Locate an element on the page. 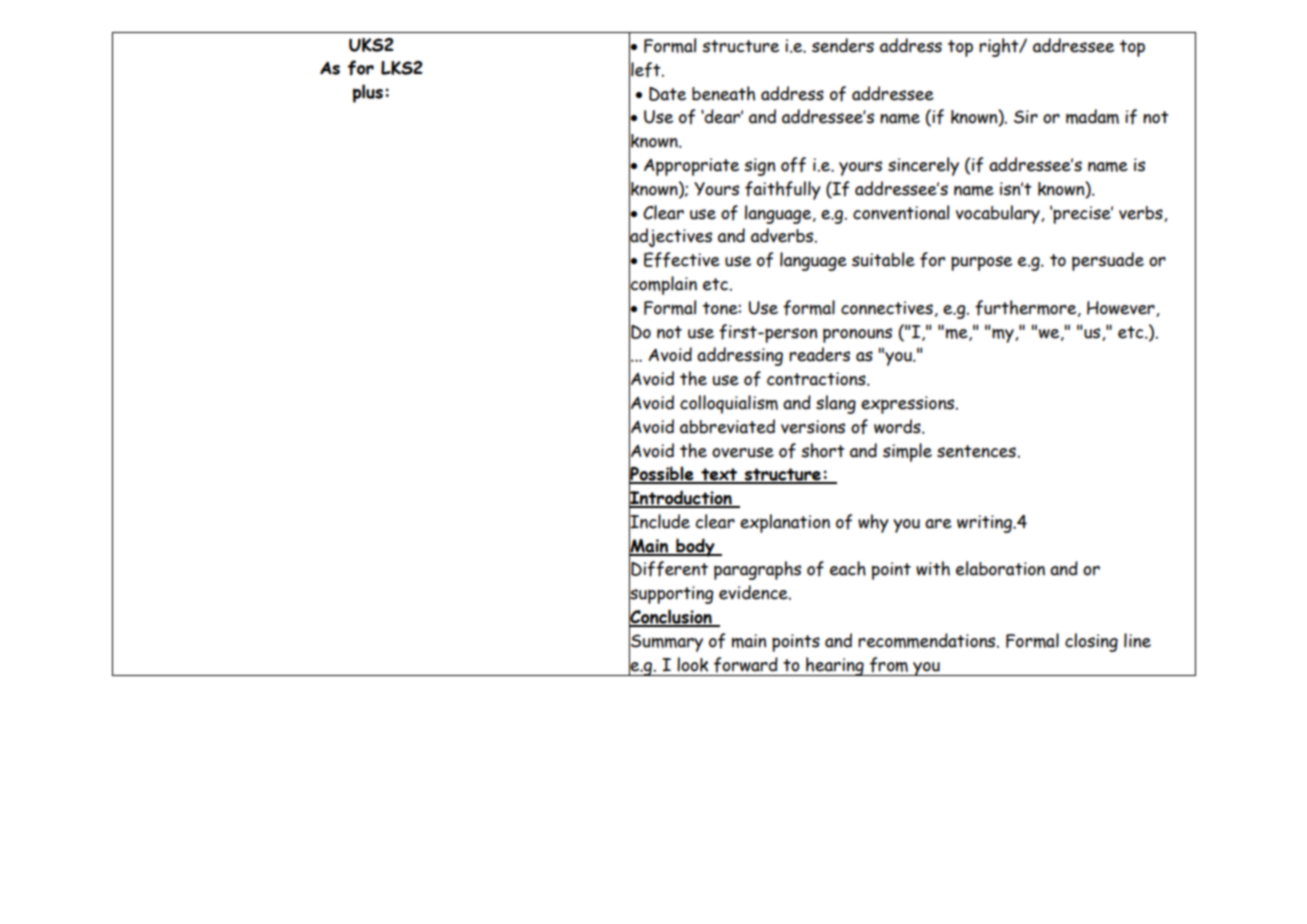 This page has width=1307, height=924. furthermore is located at coordinates (1027, 308).
